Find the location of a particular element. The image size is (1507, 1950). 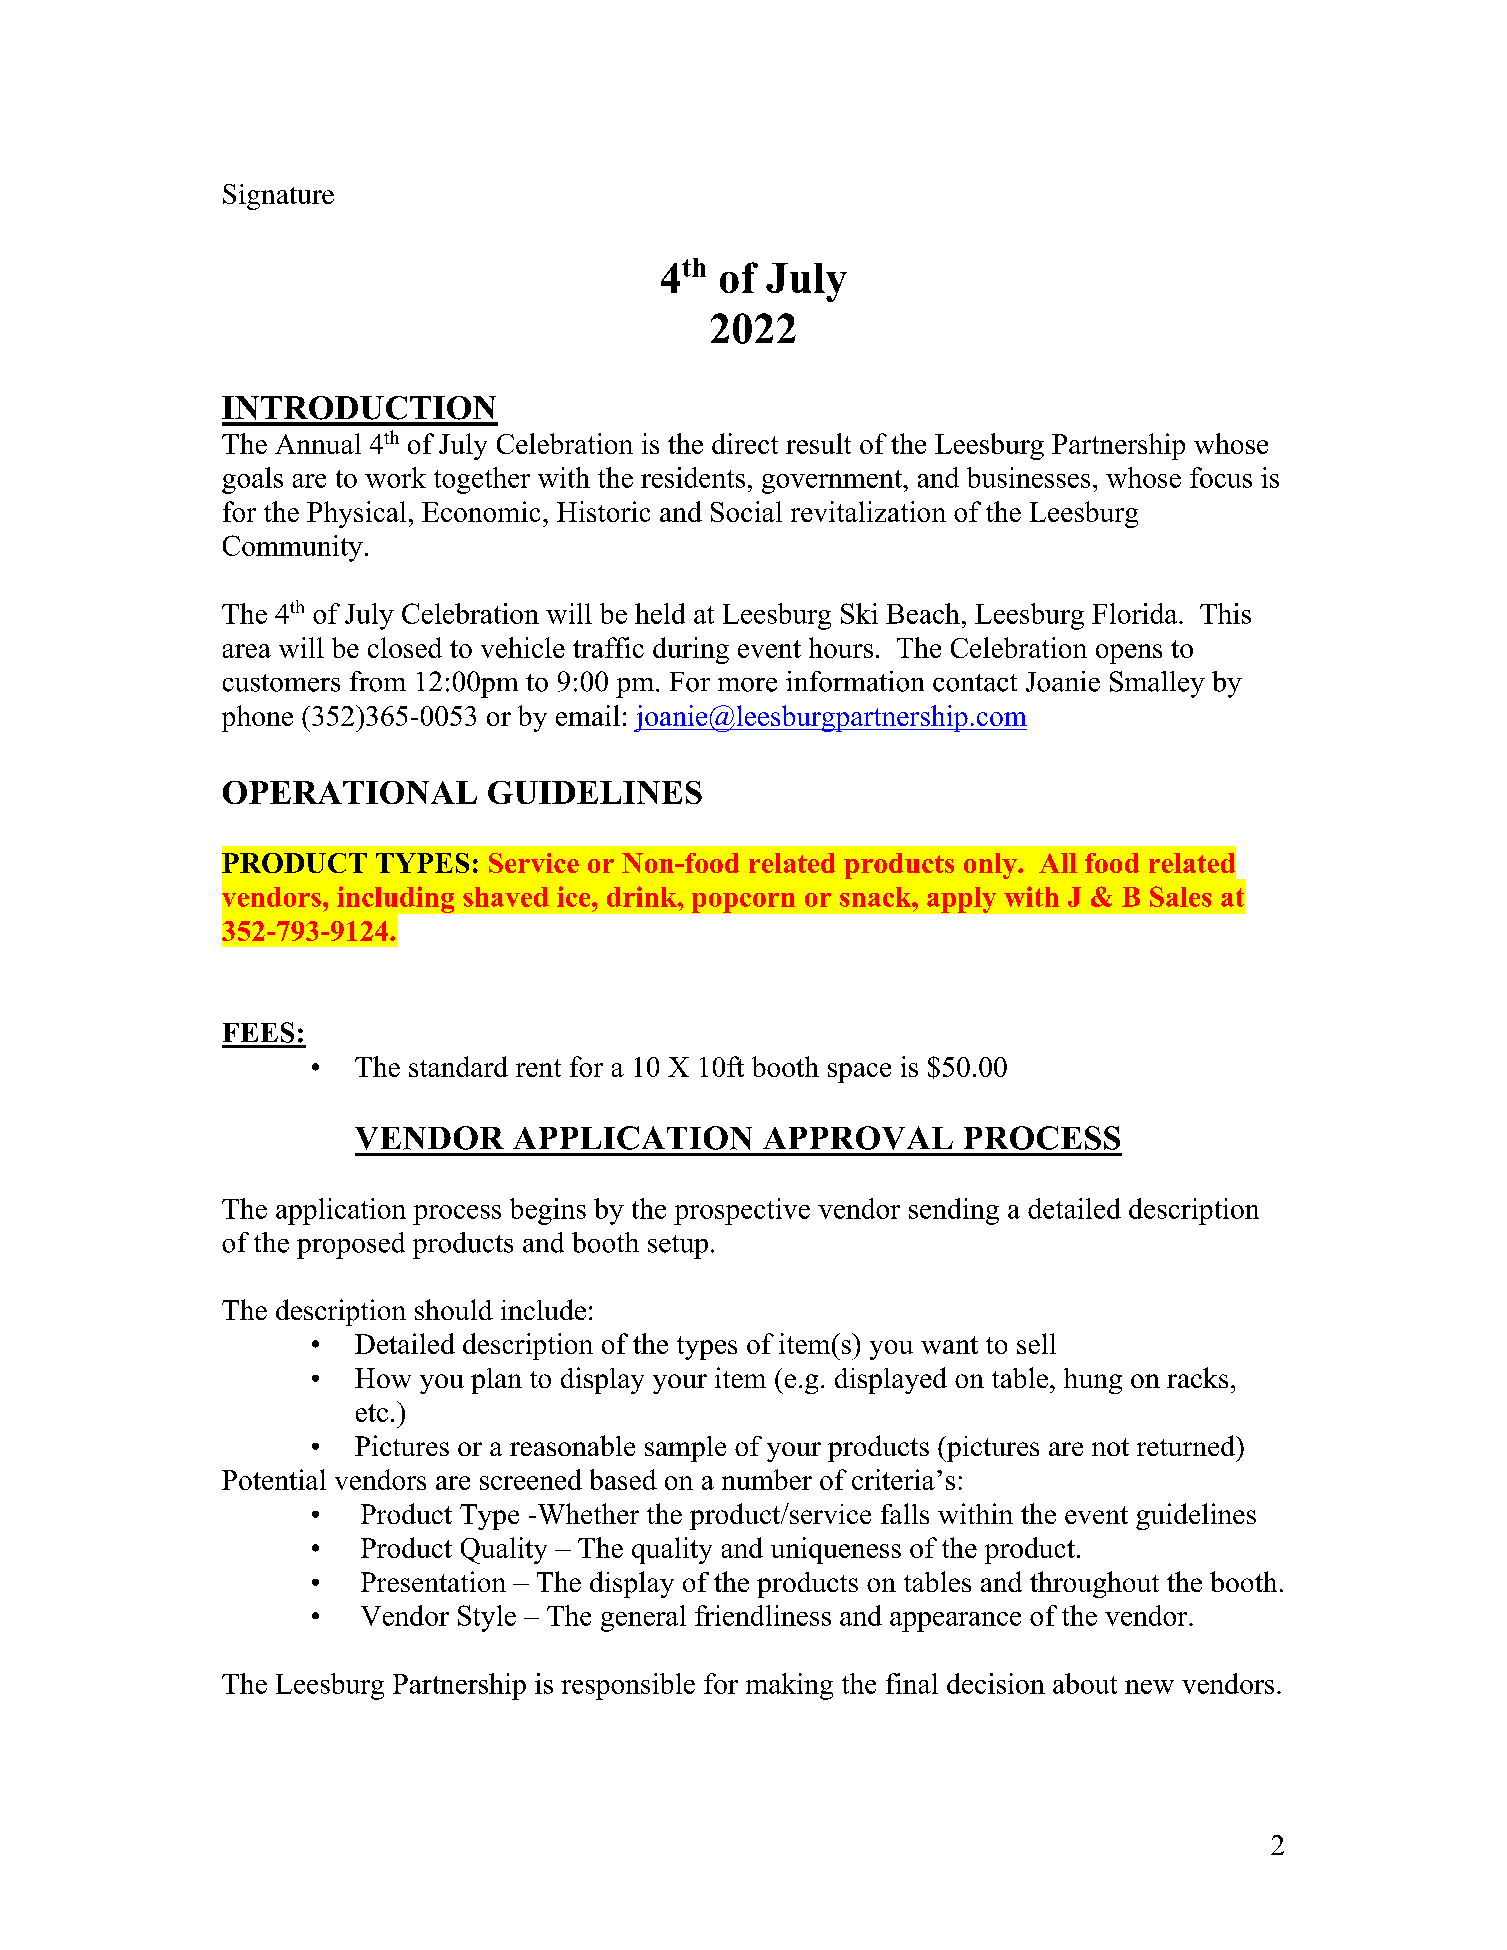

Signature is located at coordinates (278, 197).
